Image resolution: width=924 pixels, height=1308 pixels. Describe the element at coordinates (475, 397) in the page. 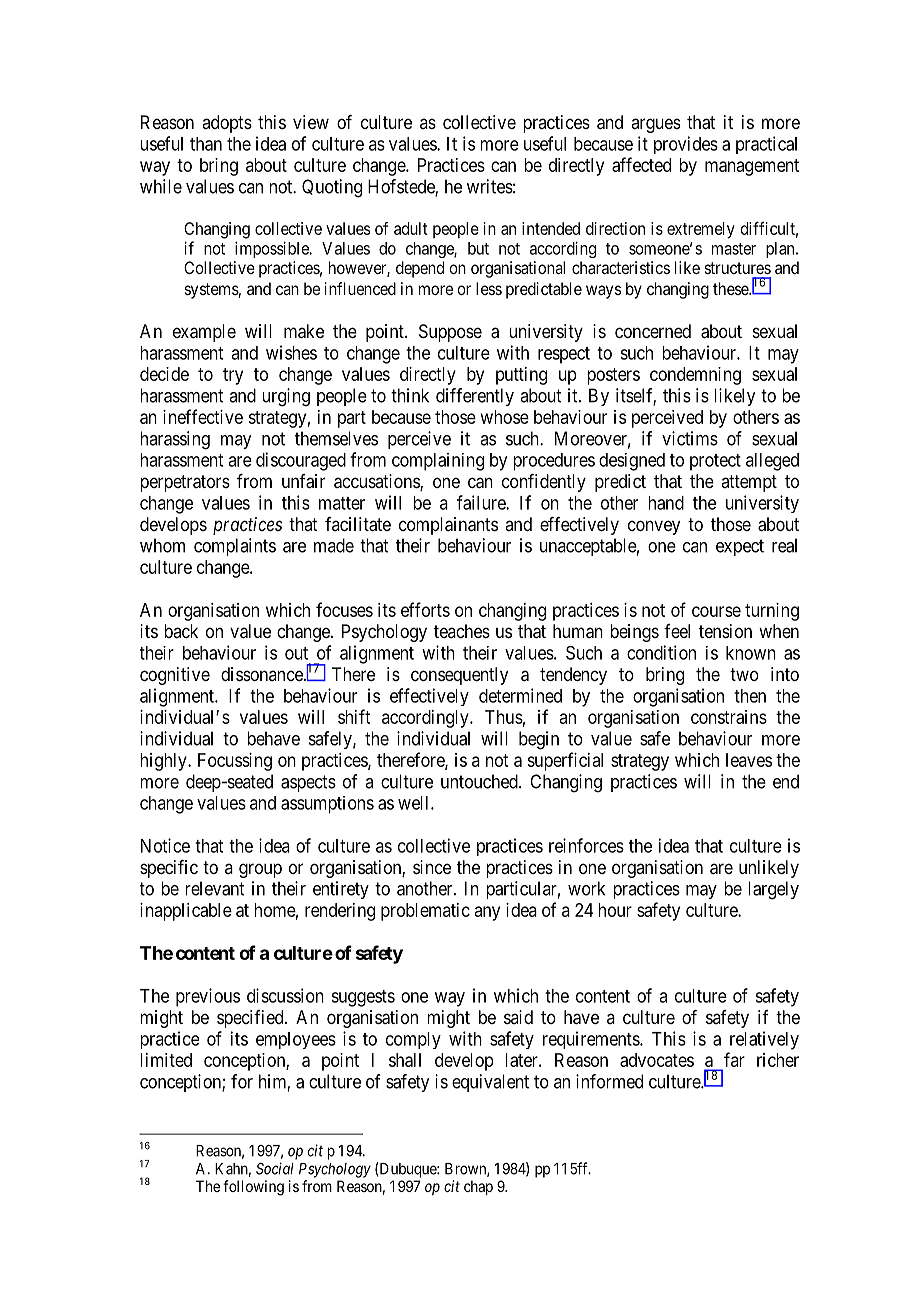

I see `differently` at that location.
